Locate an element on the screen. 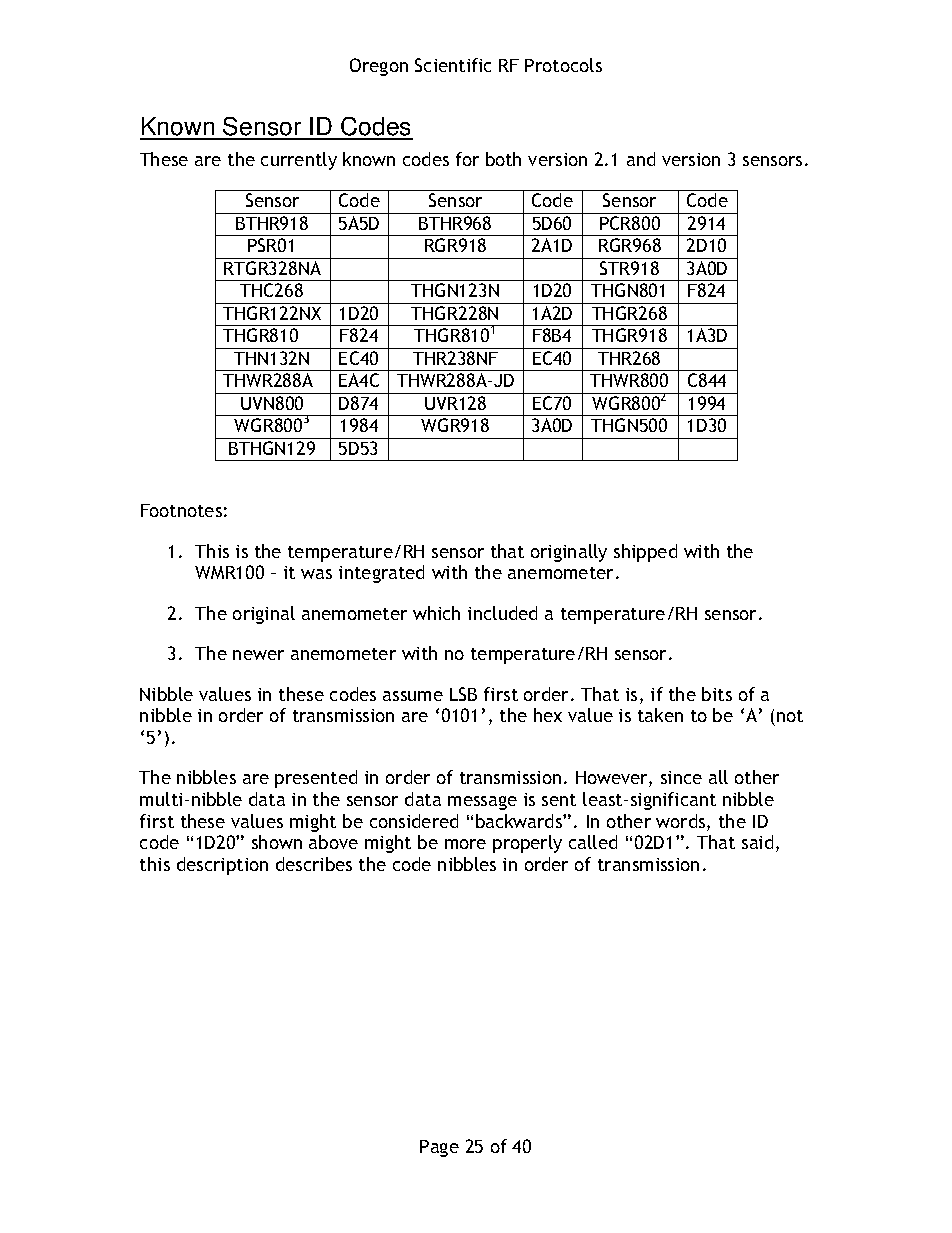  Scientific is located at coordinates (453, 65).
